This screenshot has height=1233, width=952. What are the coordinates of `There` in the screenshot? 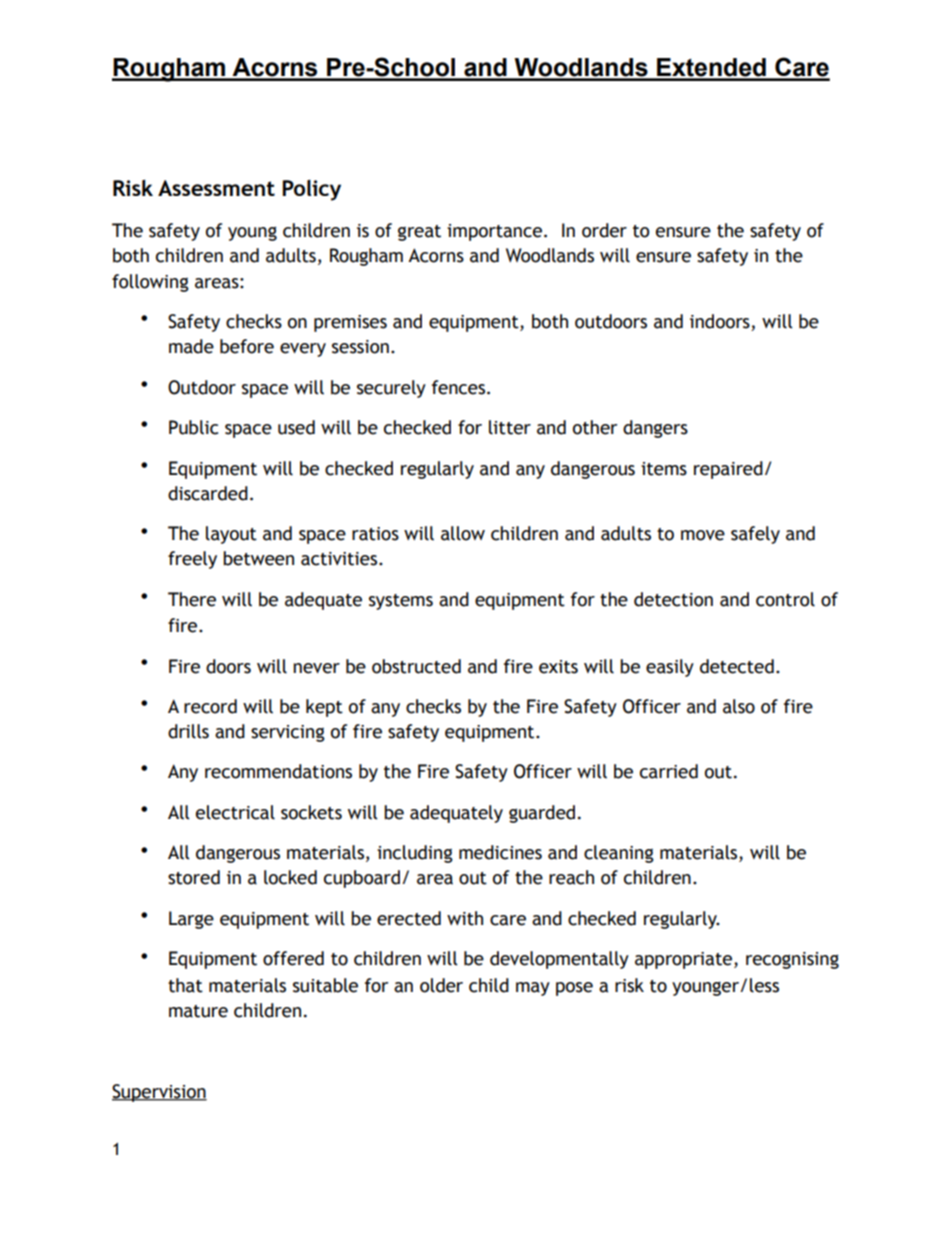 It's located at (192, 599).
